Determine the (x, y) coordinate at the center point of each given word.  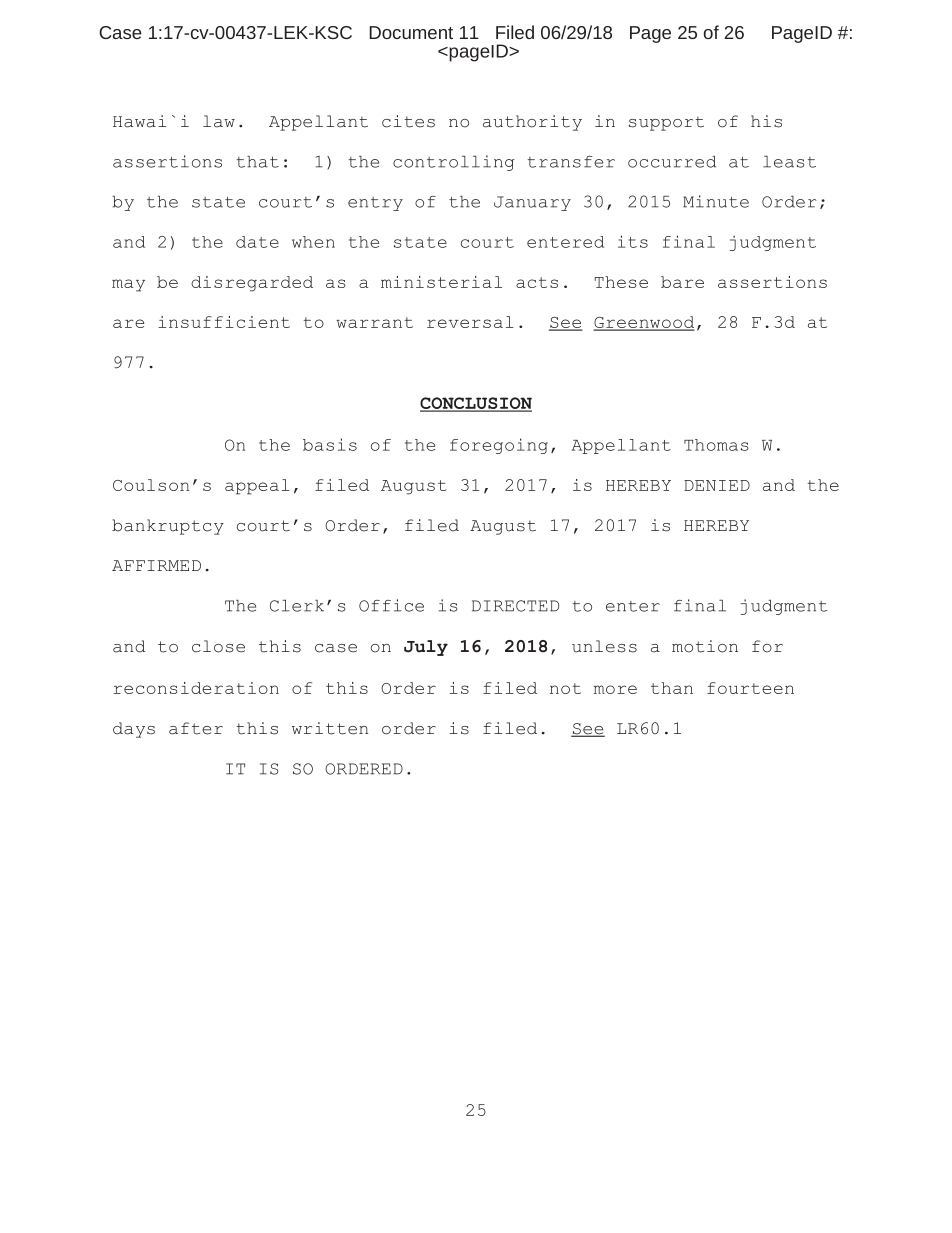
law (219, 121)
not (565, 688)
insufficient (224, 322)
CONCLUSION (476, 404)
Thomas (716, 445)
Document (411, 32)
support (666, 123)
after (196, 728)
